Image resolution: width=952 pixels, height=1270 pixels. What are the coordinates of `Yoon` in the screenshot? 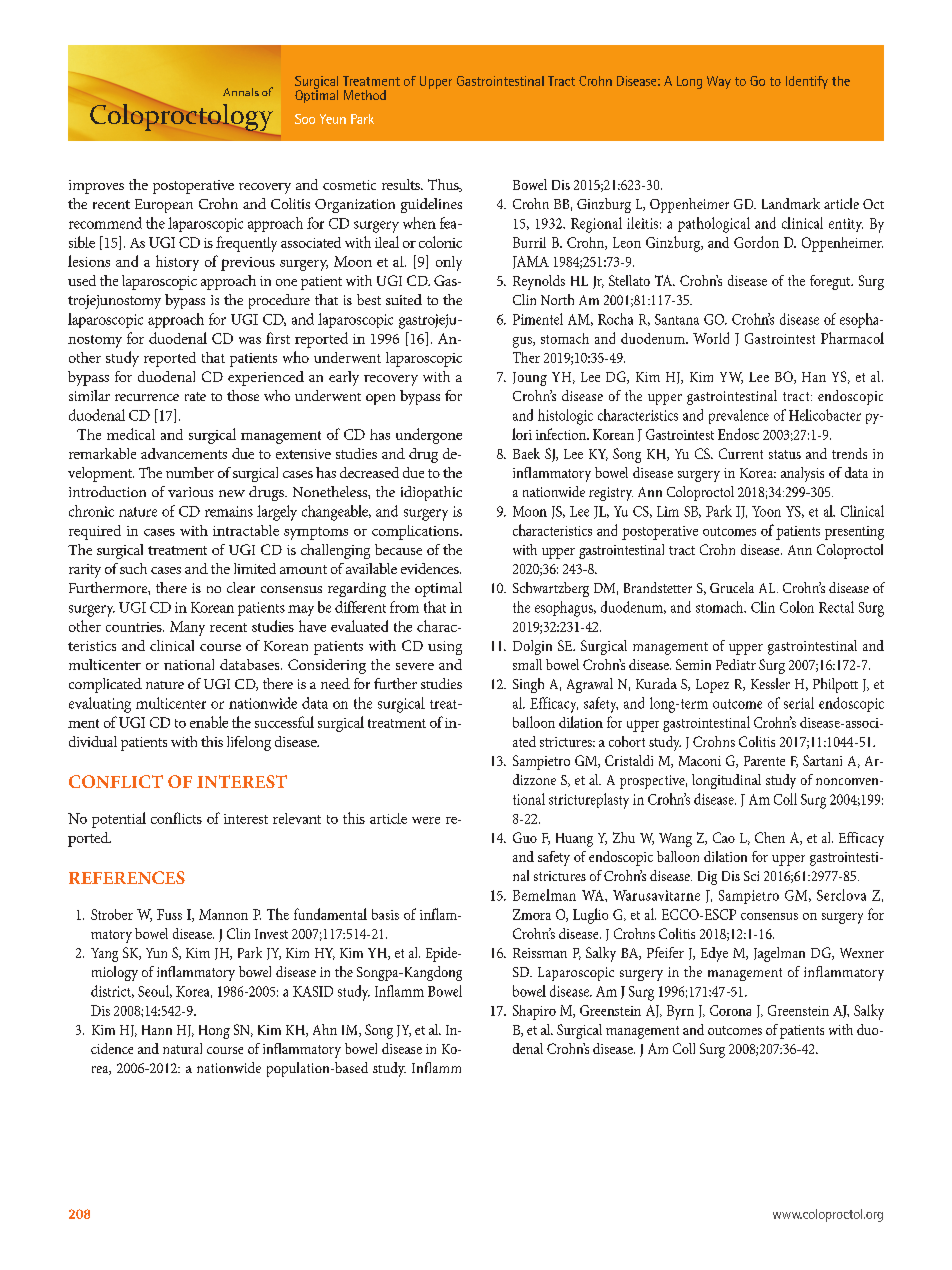 It's located at (766, 511).
